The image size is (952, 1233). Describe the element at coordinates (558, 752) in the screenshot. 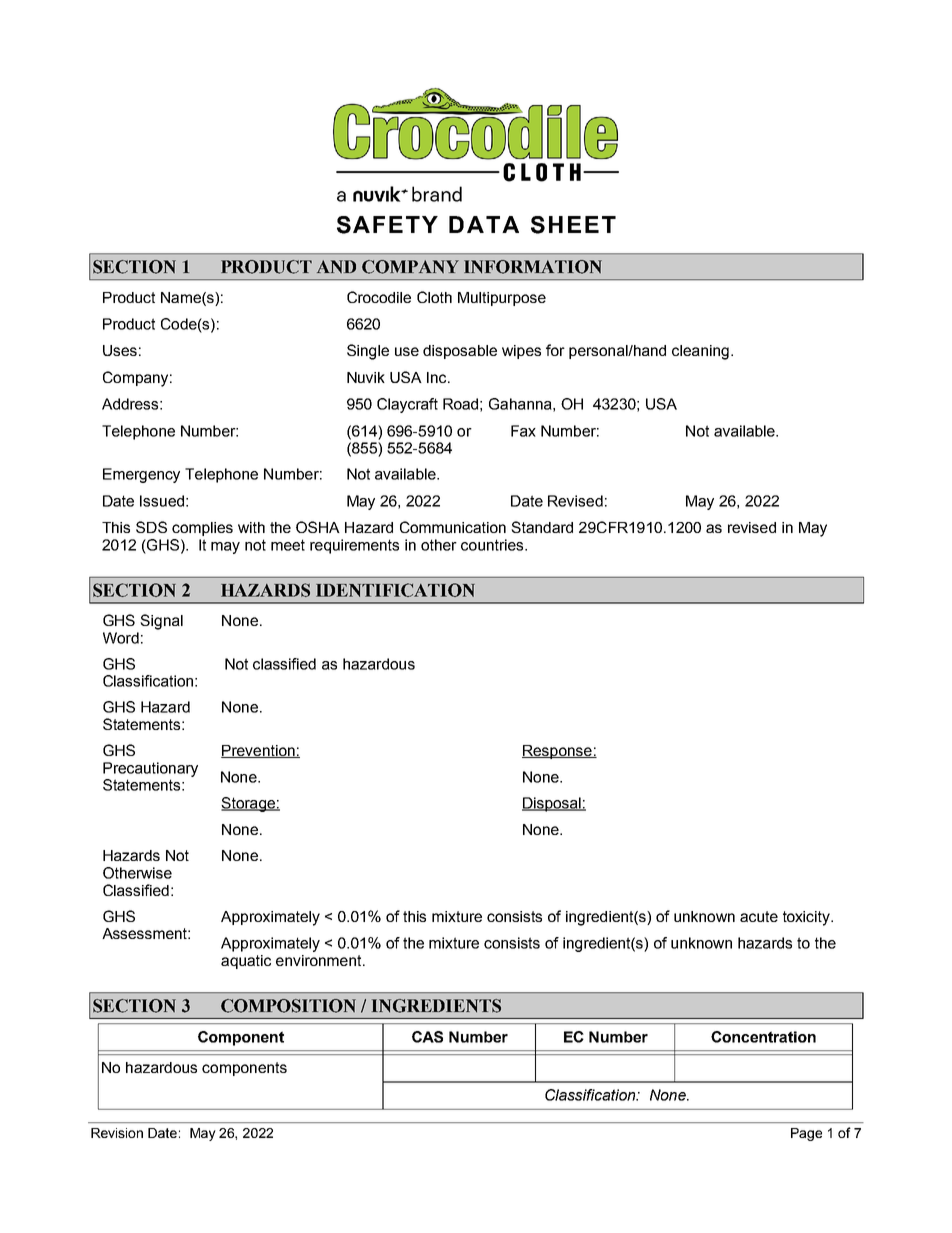

I see `Response` at that location.
